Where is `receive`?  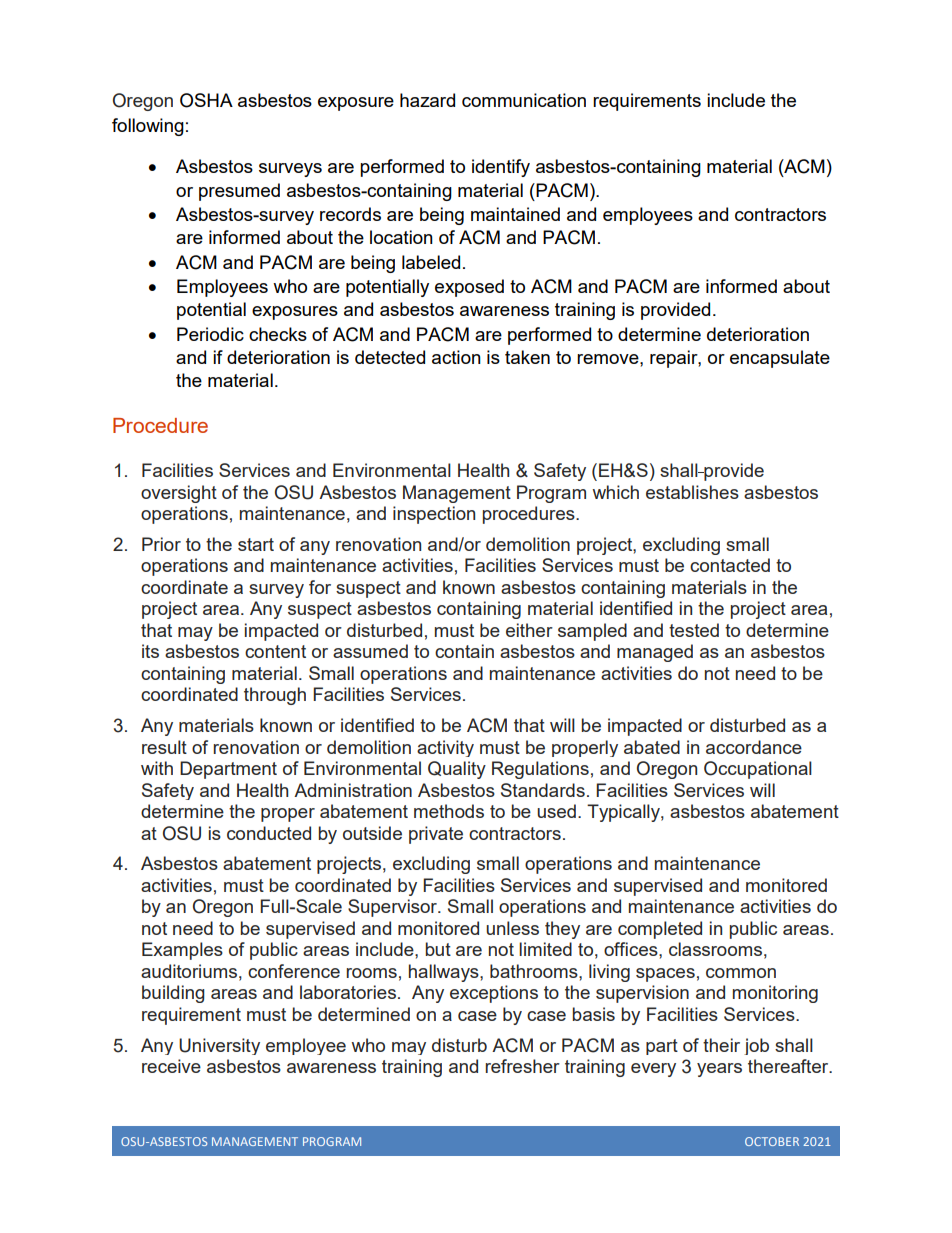 receive is located at coordinates (171, 1066).
